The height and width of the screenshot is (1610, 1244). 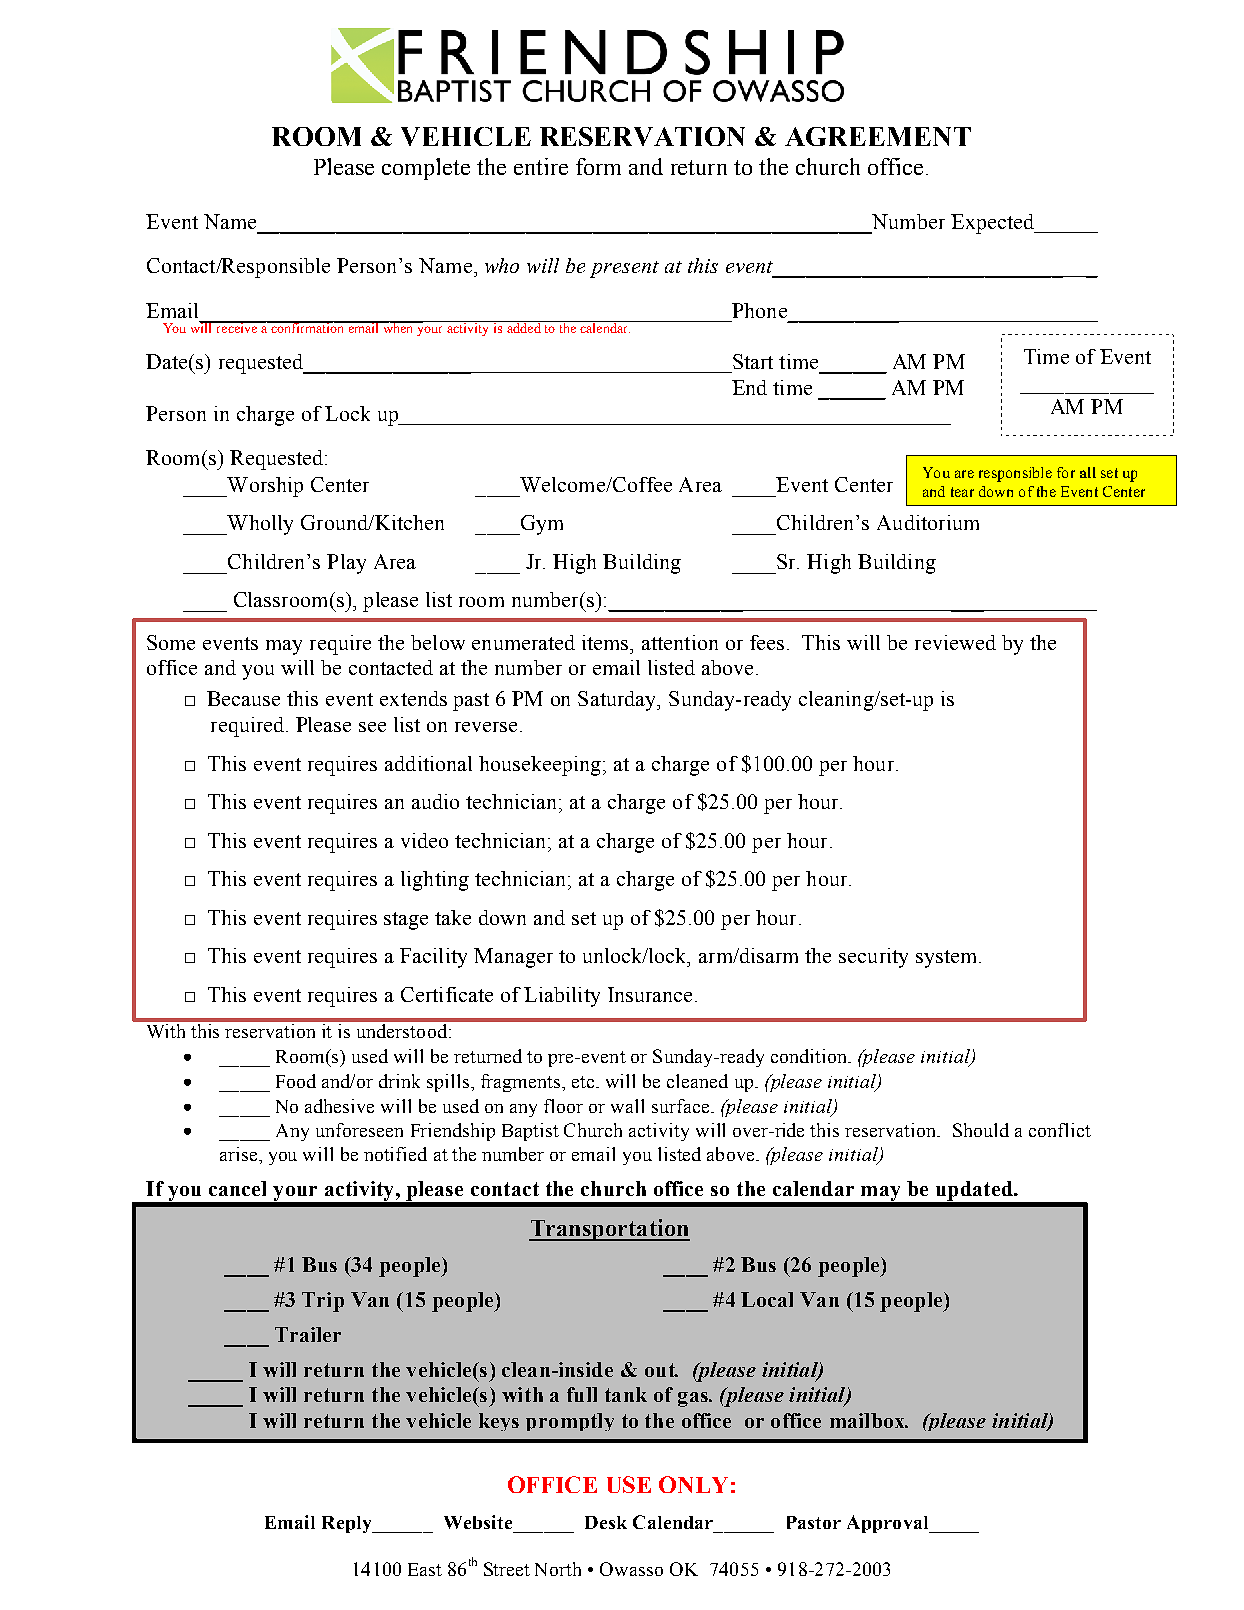 What do you see at coordinates (609, 1230) in the screenshot?
I see `Transportation` at bounding box center [609, 1230].
